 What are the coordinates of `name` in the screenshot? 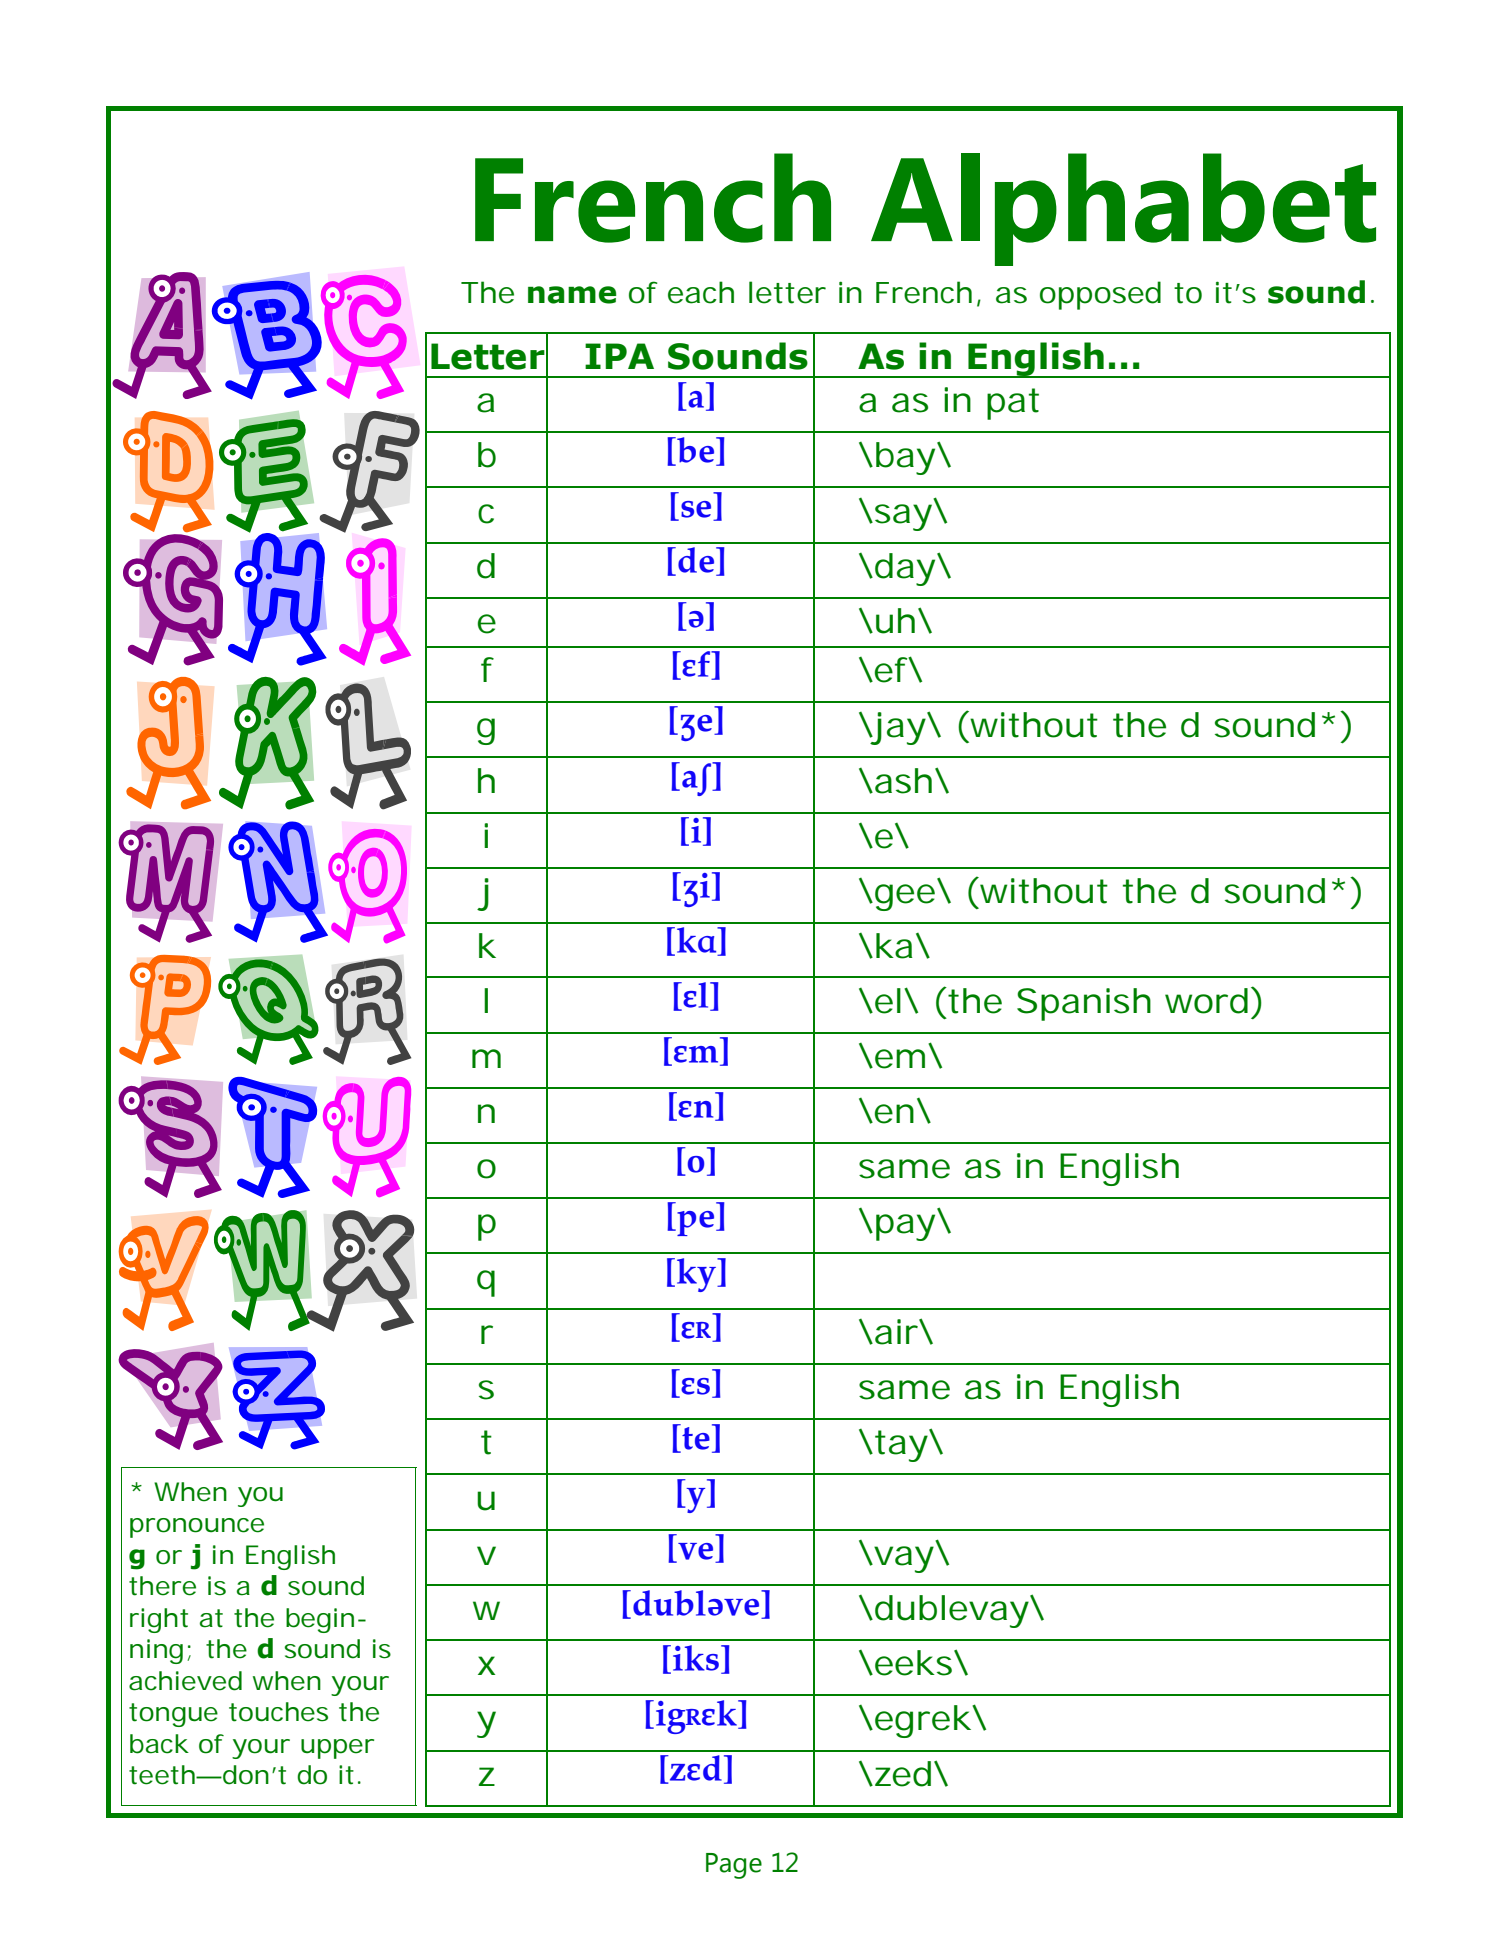 It's located at (572, 295).
